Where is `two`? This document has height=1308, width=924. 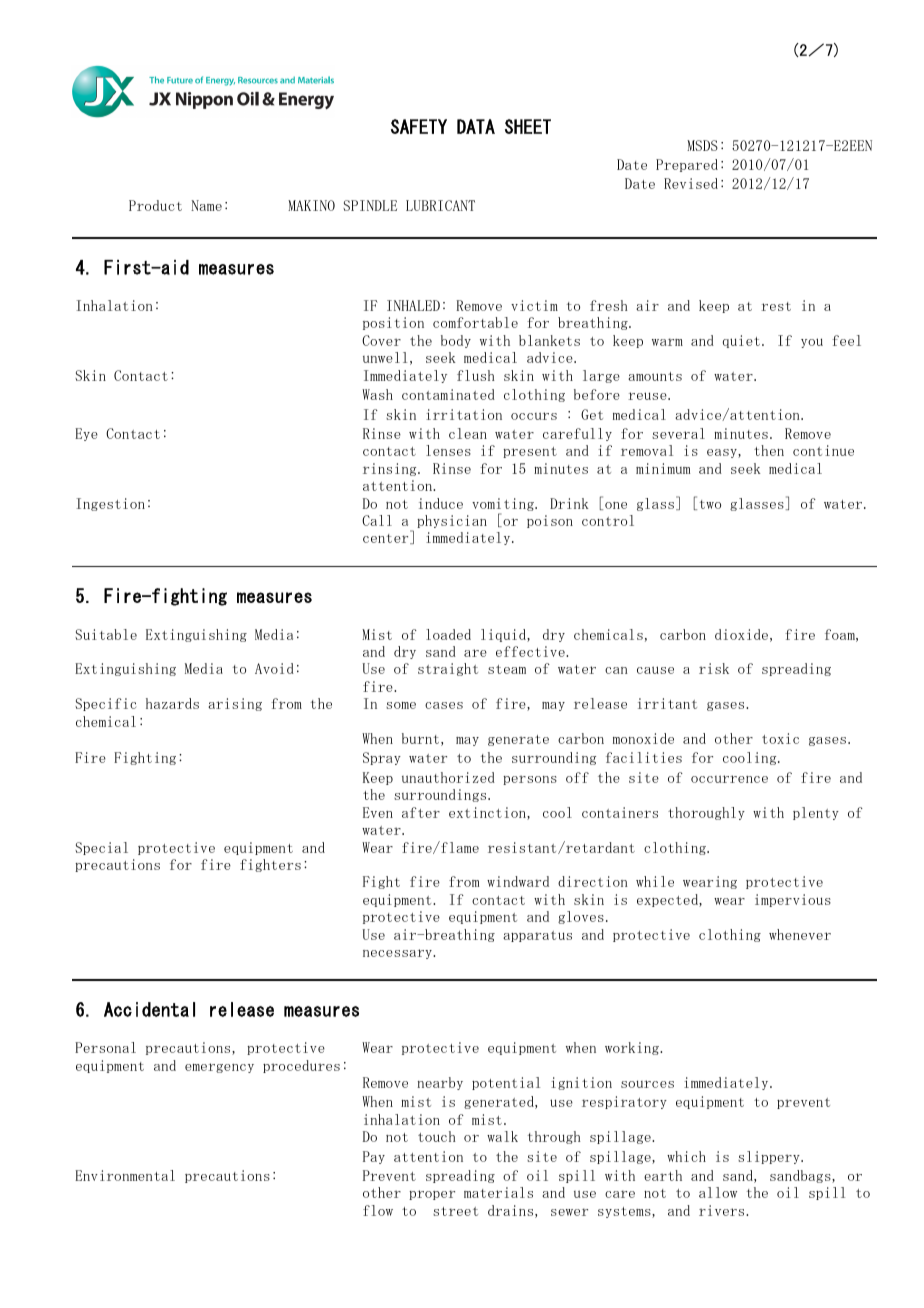 two is located at coordinates (710, 504).
